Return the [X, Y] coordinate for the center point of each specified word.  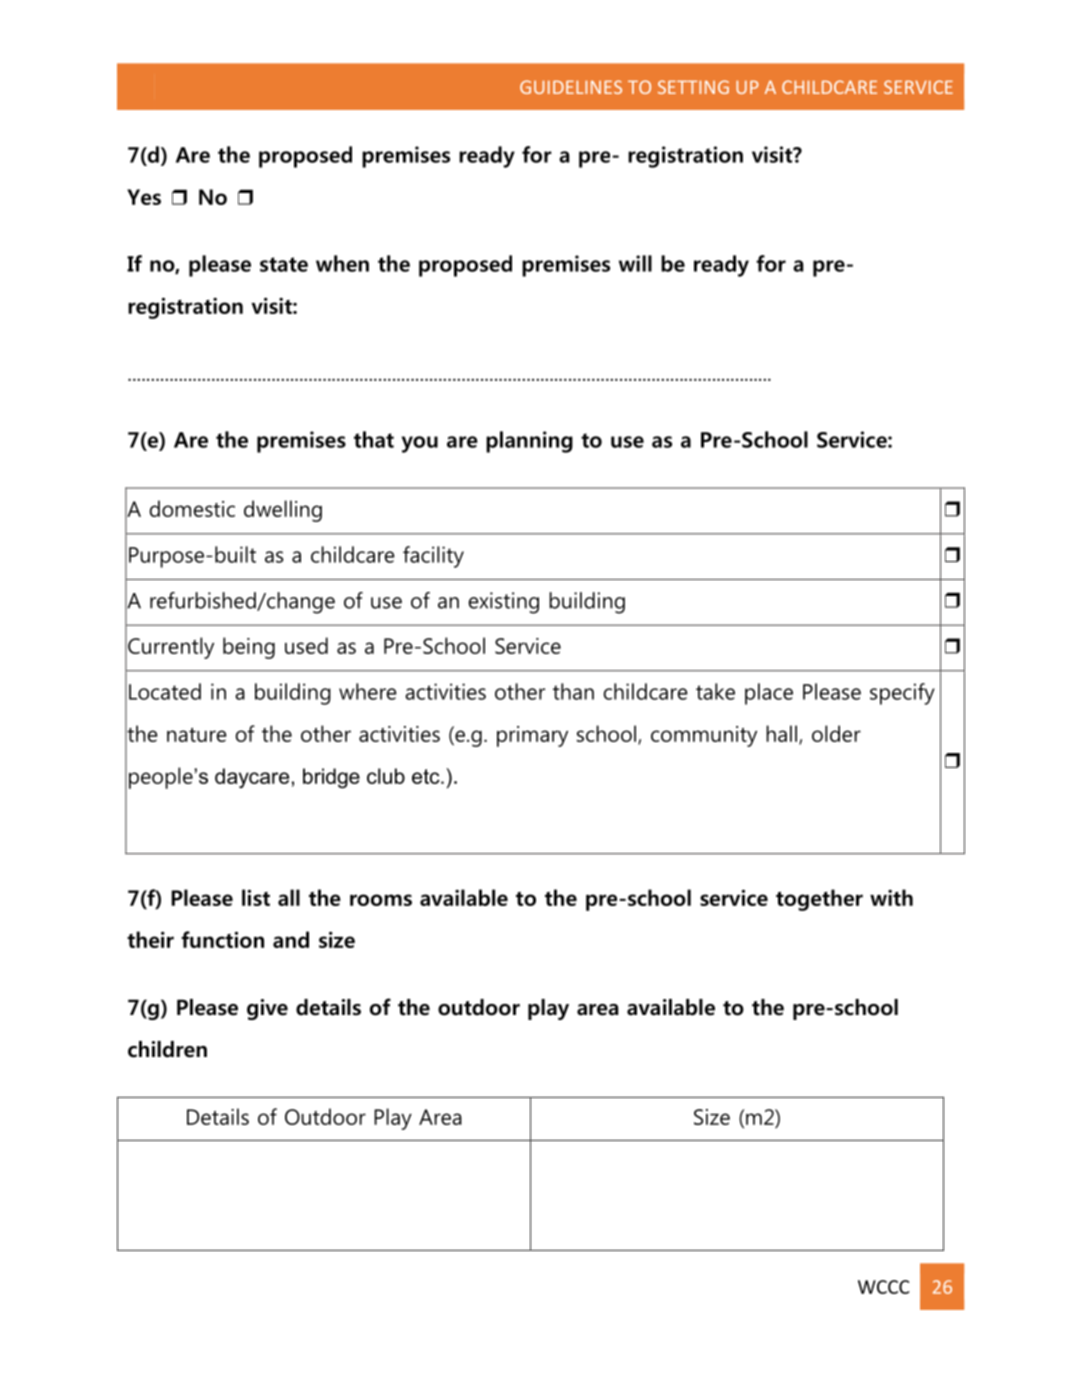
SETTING [693, 87]
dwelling [283, 511]
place [769, 694]
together [819, 900]
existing [504, 603]
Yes [144, 197]
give [267, 1009]
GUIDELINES [571, 87]
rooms [381, 900]
